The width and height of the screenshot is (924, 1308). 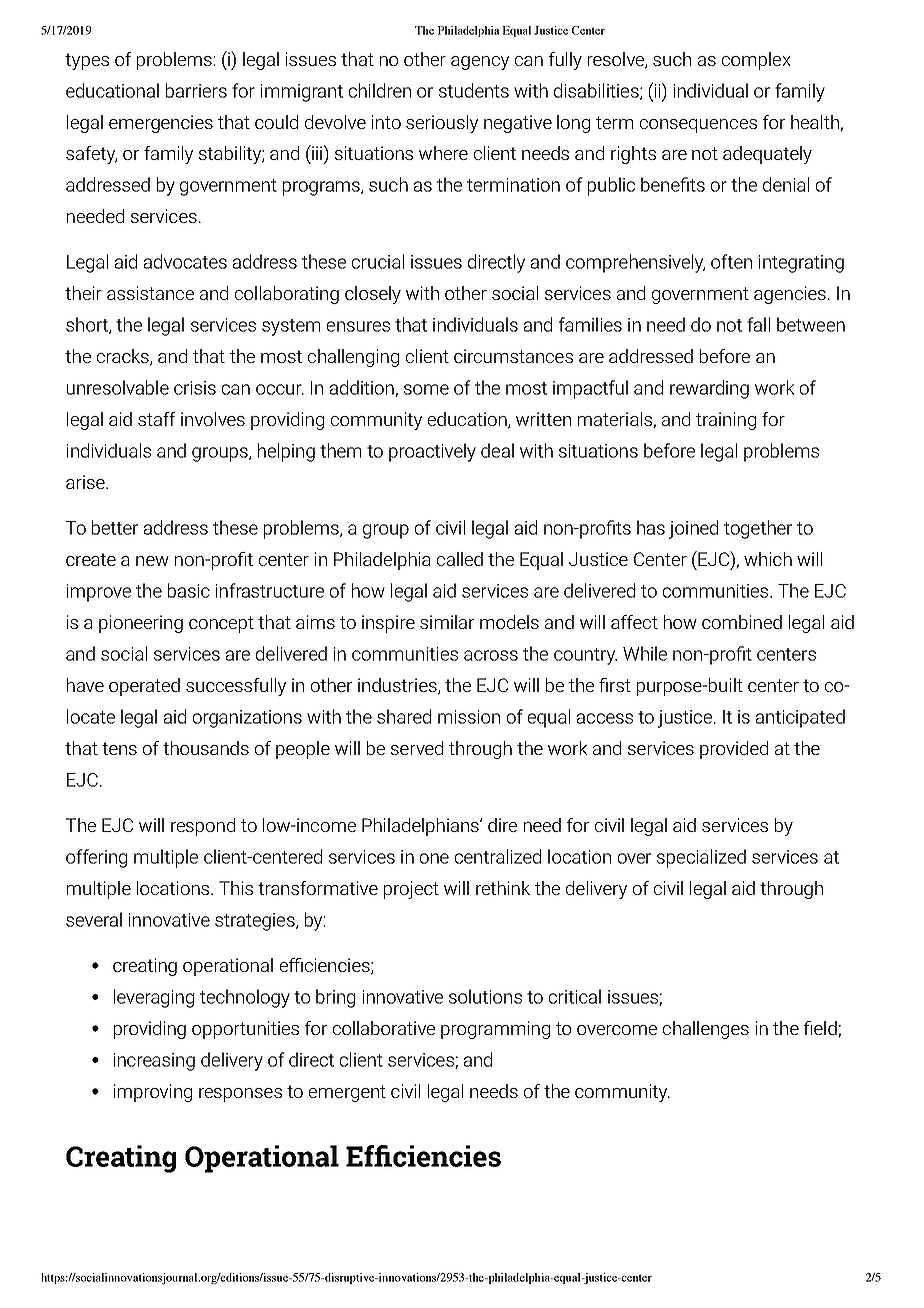 I want to click on cracks, so click(x=124, y=357).
